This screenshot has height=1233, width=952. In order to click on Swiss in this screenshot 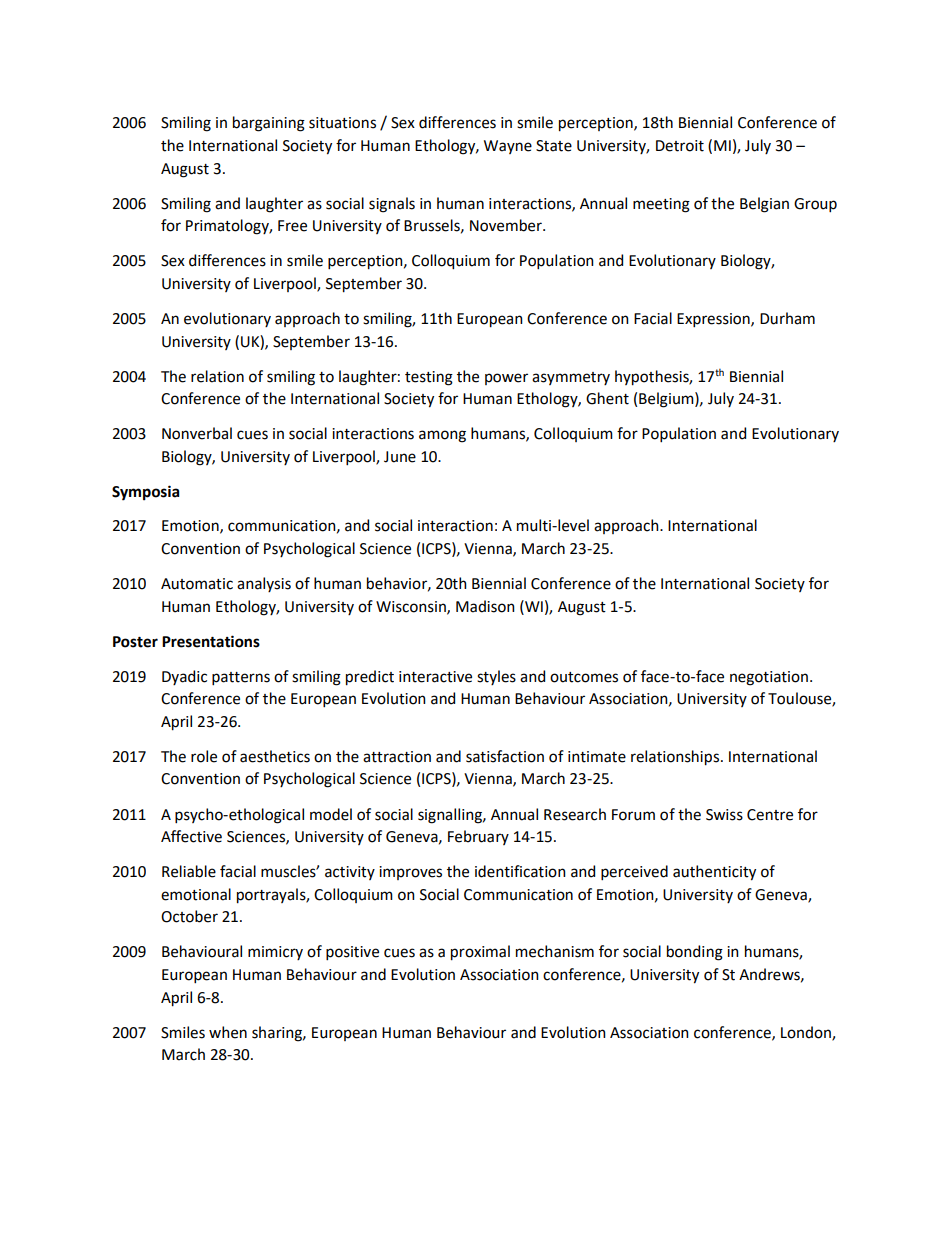, I will do `click(724, 815)`.
